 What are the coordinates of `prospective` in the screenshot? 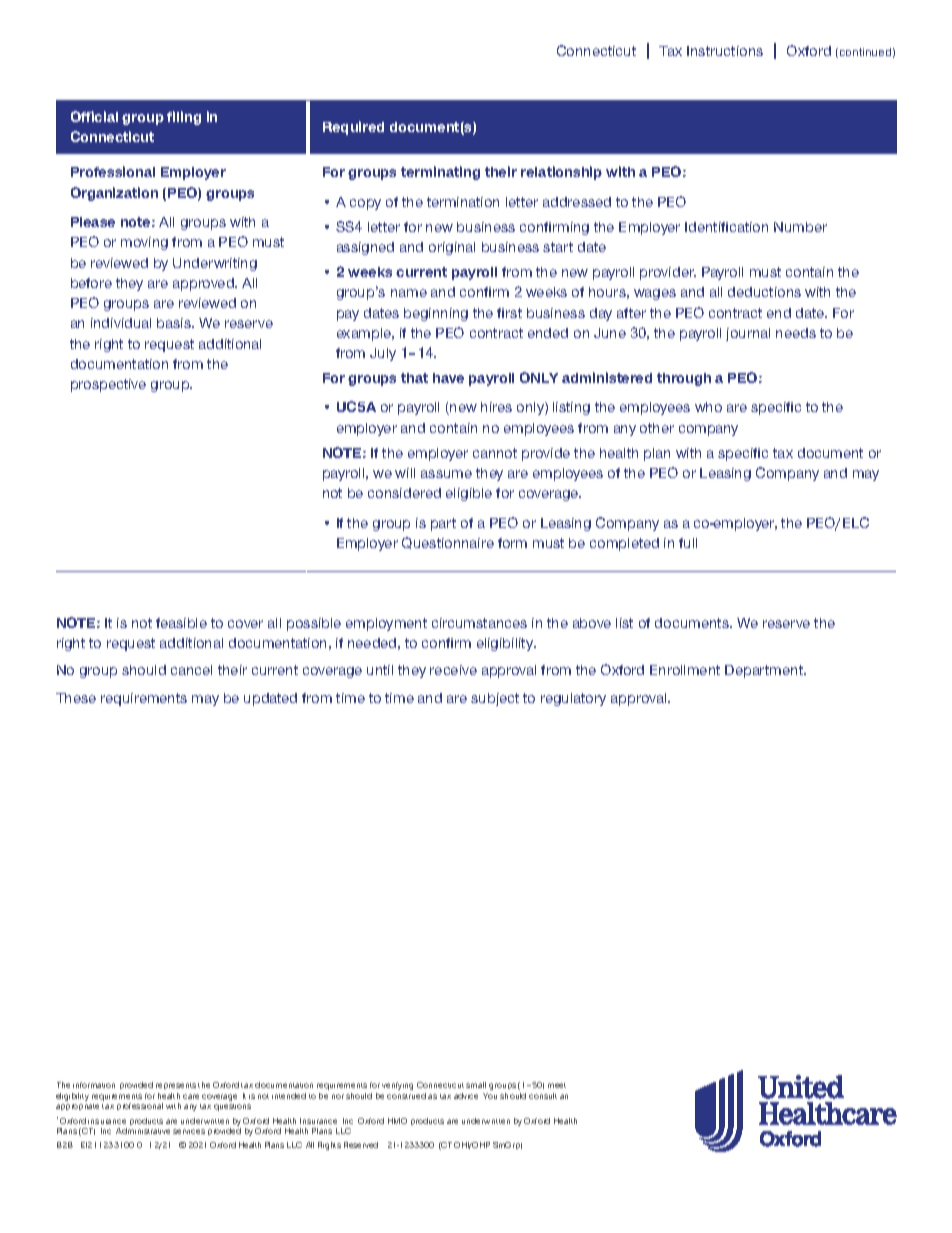 It's located at (108, 385).
